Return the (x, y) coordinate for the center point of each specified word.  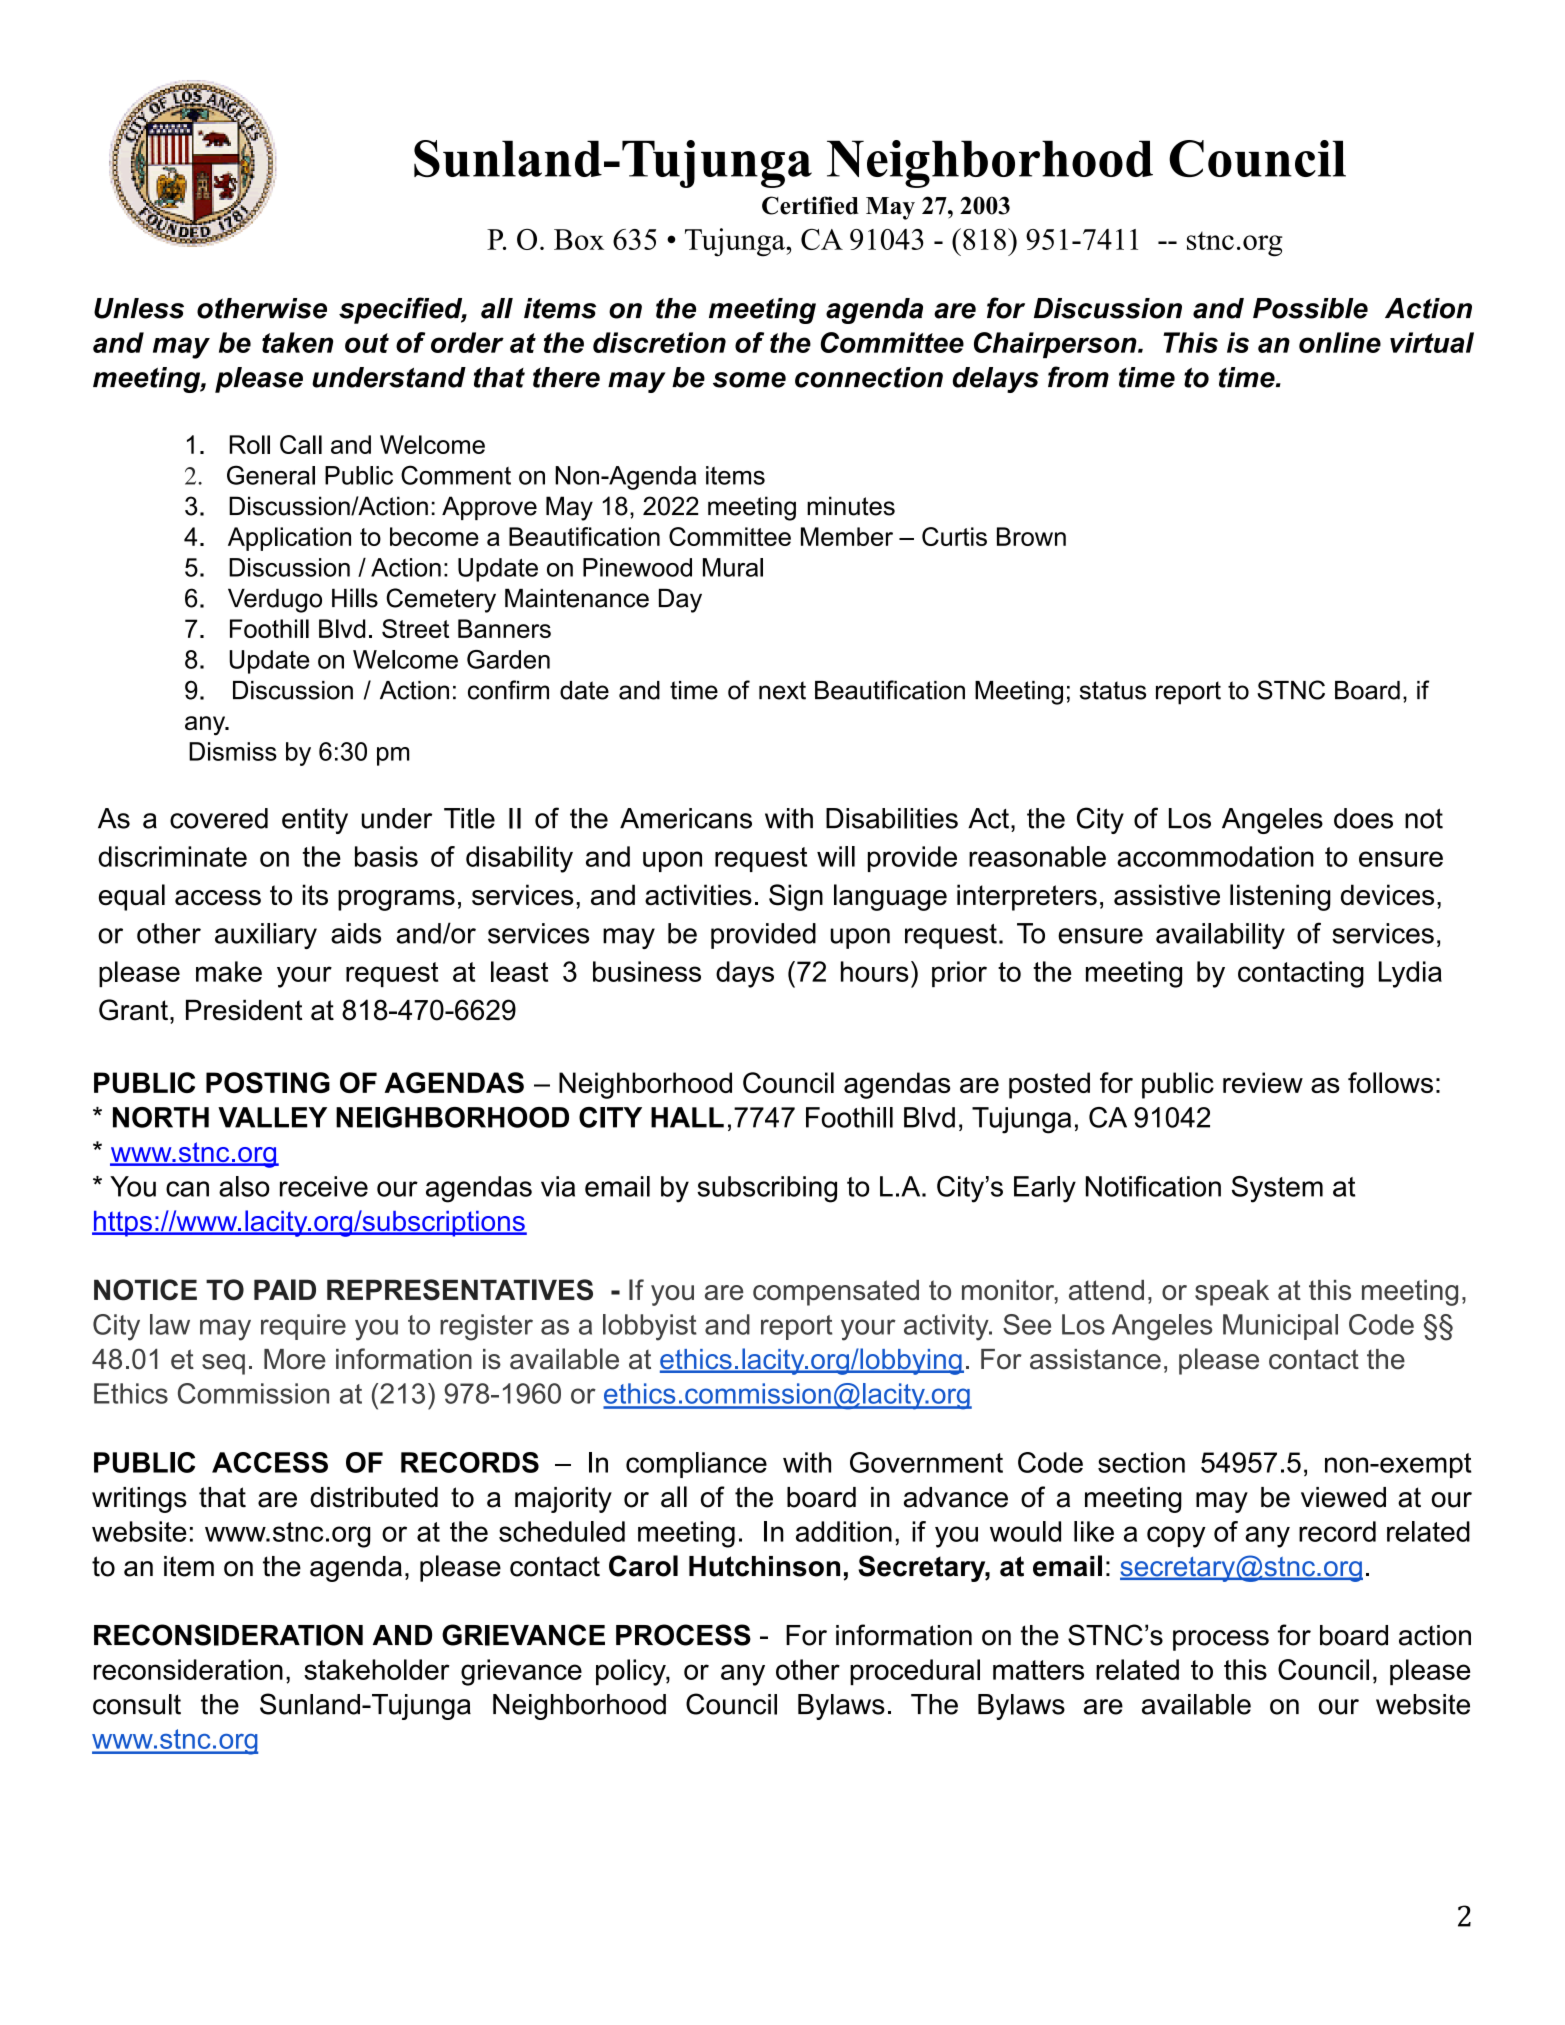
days (745, 974)
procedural (915, 1672)
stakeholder (377, 1669)
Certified (810, 205)
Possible (1310, 308)
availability (1220, 936)
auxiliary (266, 936)
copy (1176, 1537)
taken (297, 342)
